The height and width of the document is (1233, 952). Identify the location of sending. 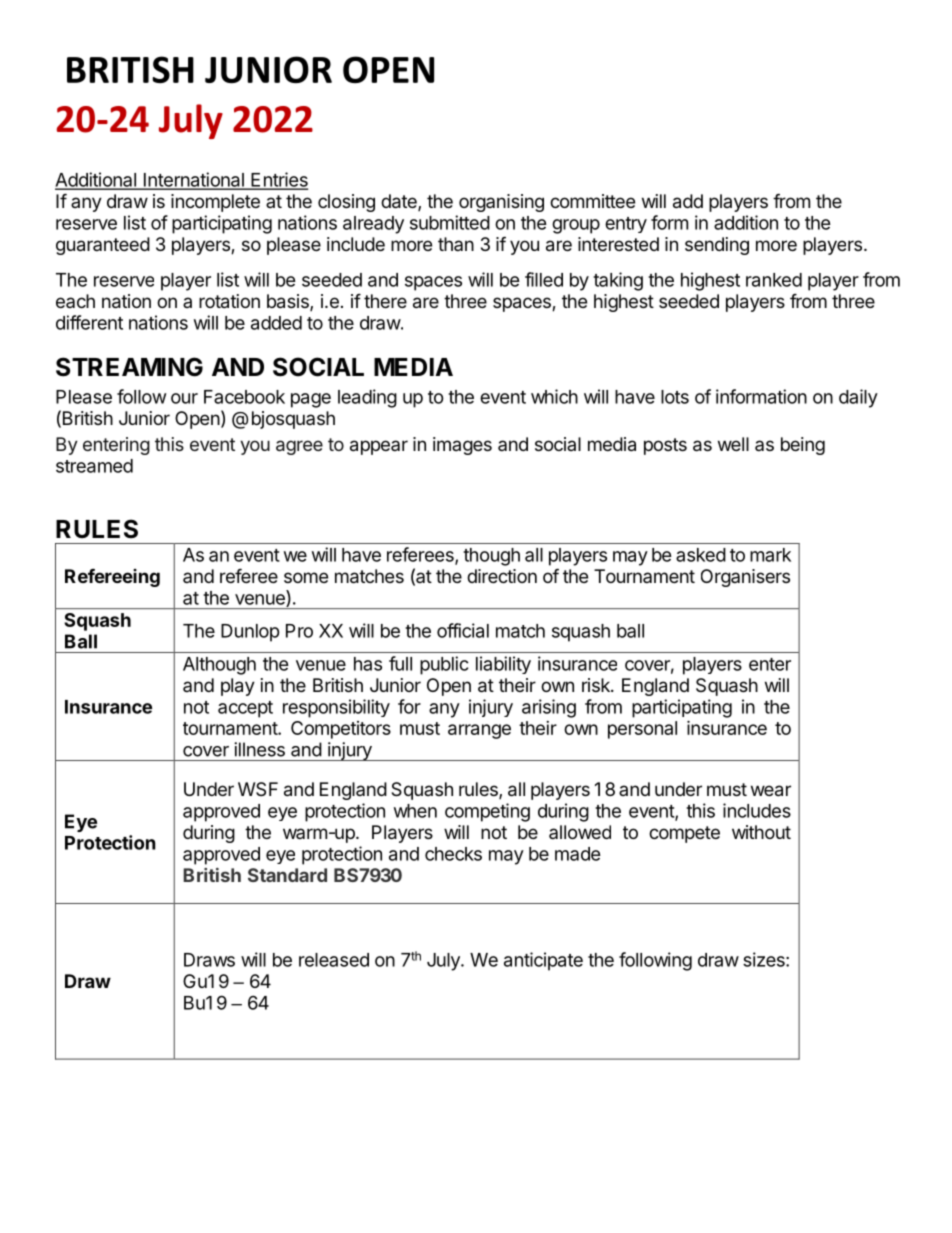
(717, 246).
